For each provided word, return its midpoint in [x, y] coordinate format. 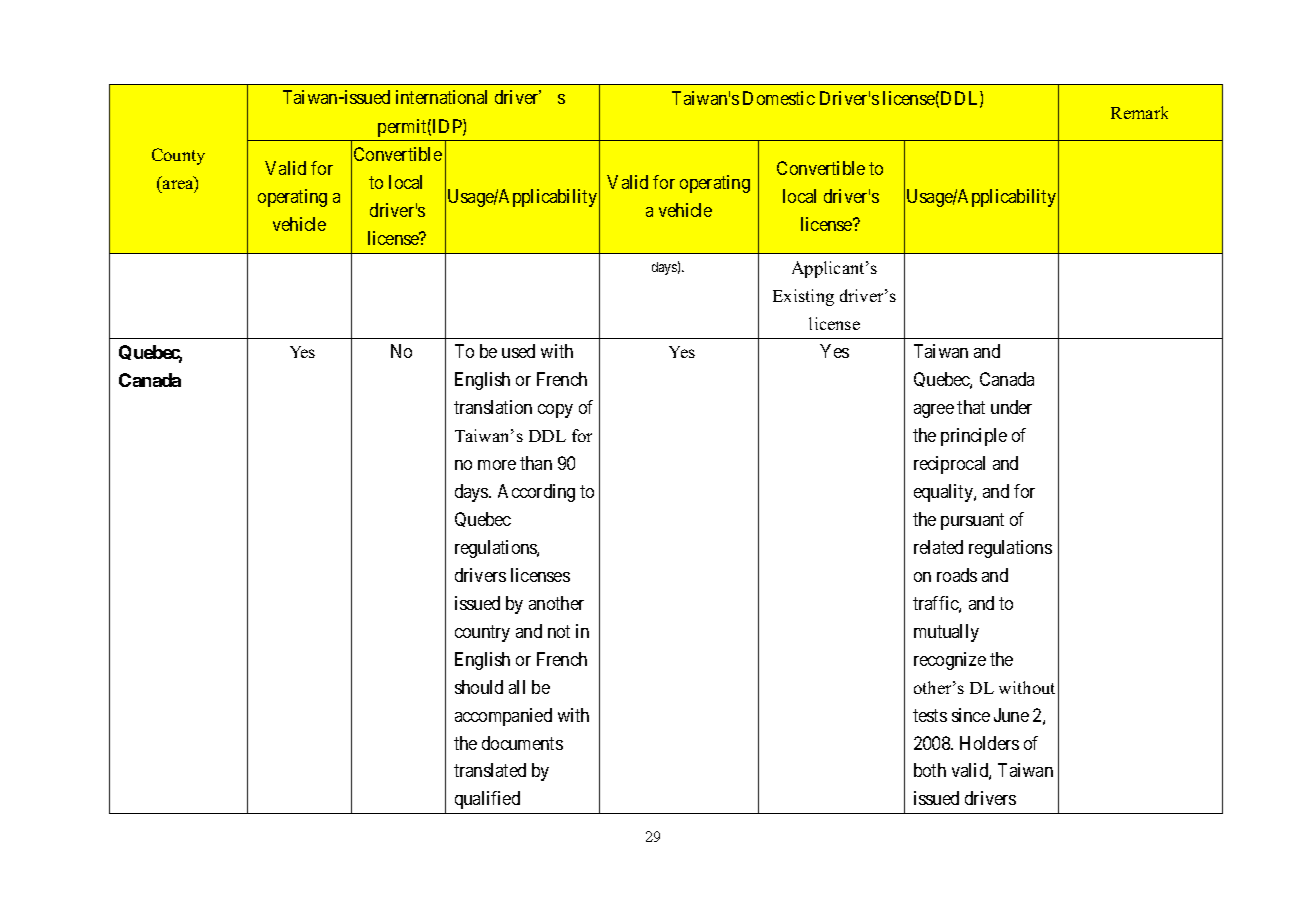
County [178, 156]
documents [522, 743]
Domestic [779, 98]
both [930, 770]
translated [490, 770]
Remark [1139, 112]
